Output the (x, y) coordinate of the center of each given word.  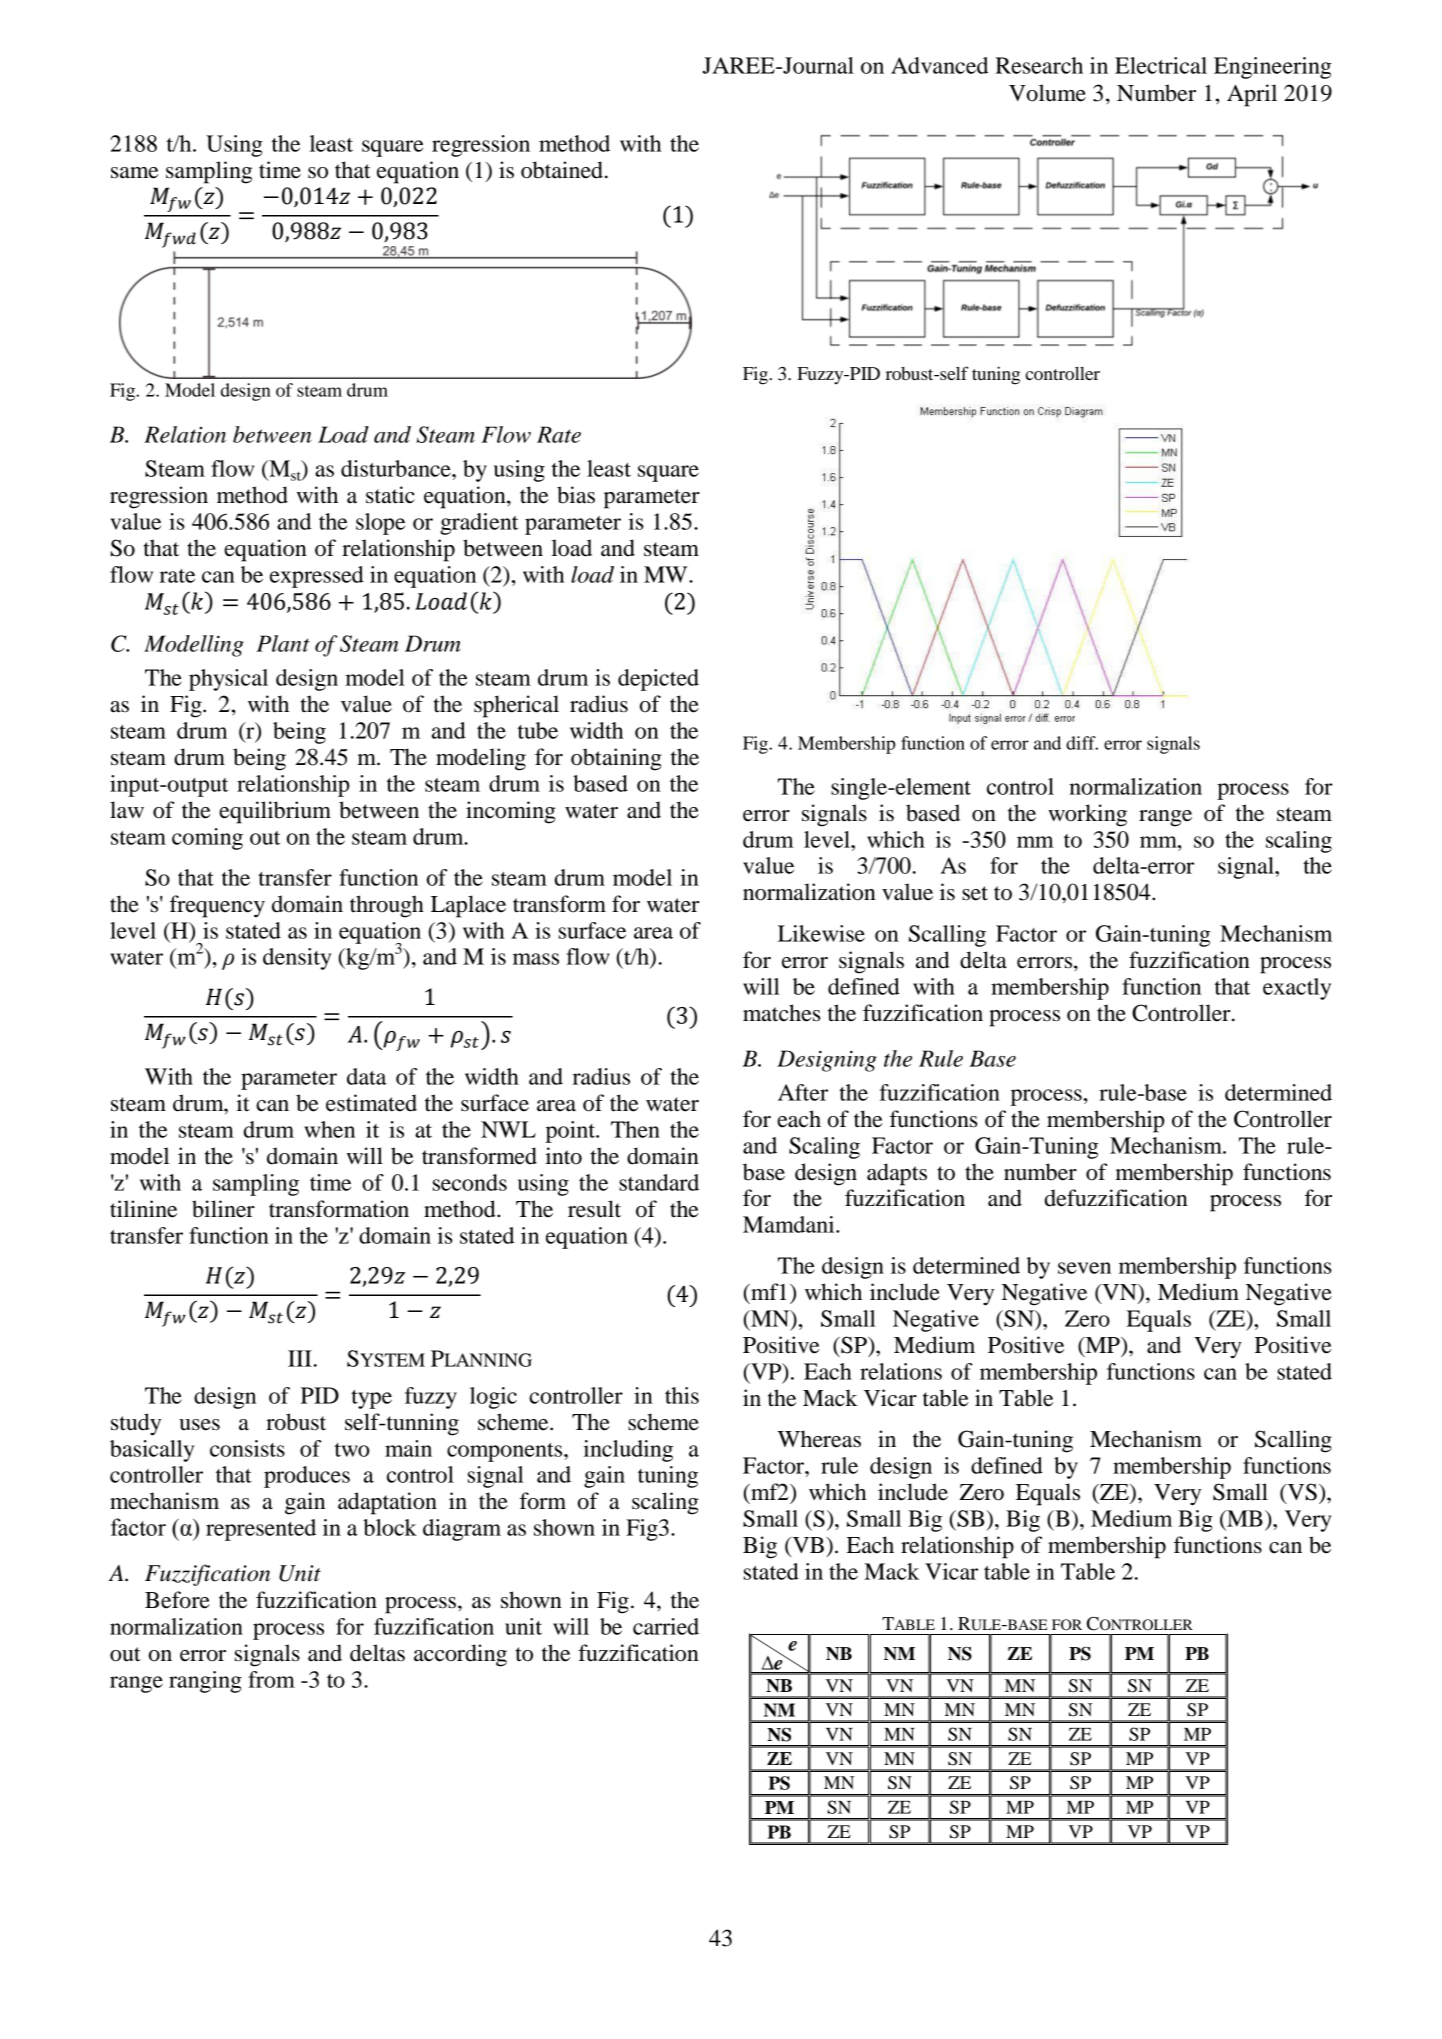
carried (666, 1626)
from (271, 1679)
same (135, 173)
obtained (562, 170)
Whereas (819, 1439)
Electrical (1161, 65)
